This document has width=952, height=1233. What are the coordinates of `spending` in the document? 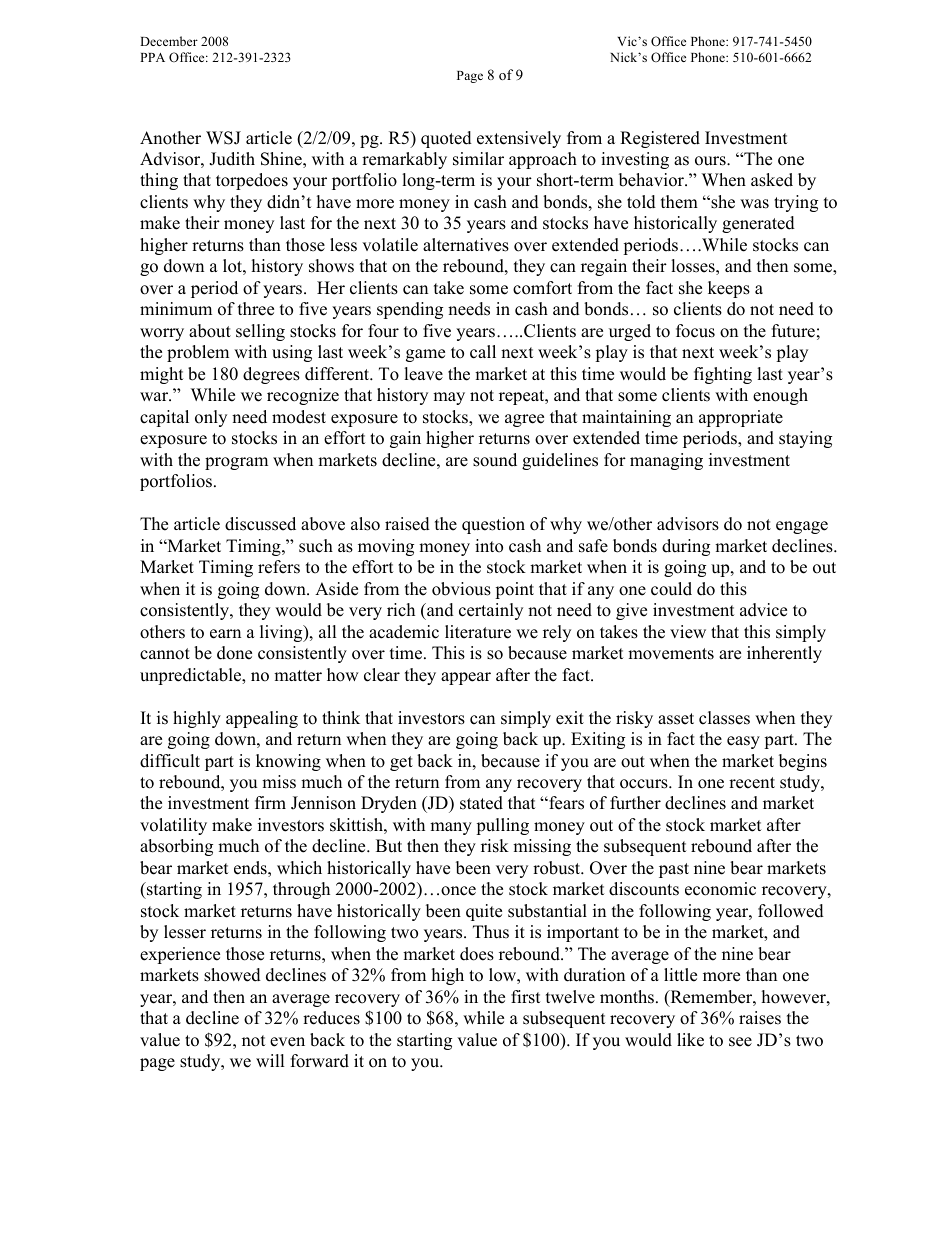 It's located at (410, 310).
